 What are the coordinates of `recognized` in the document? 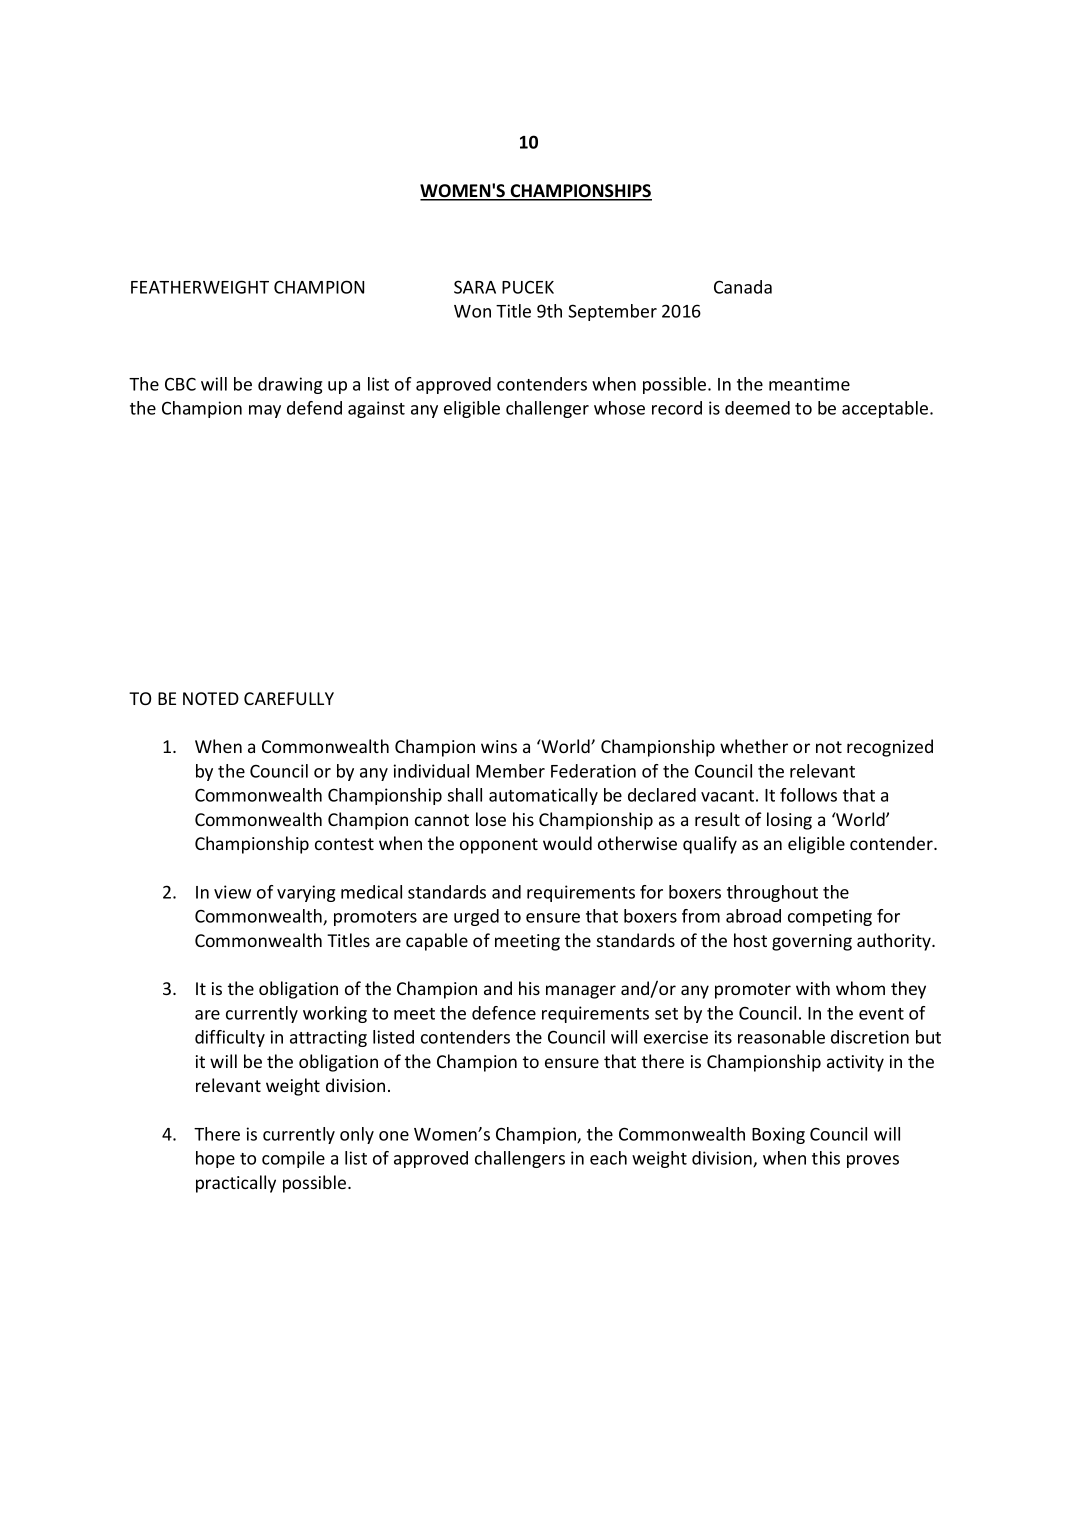 It's located at (890, 748).
